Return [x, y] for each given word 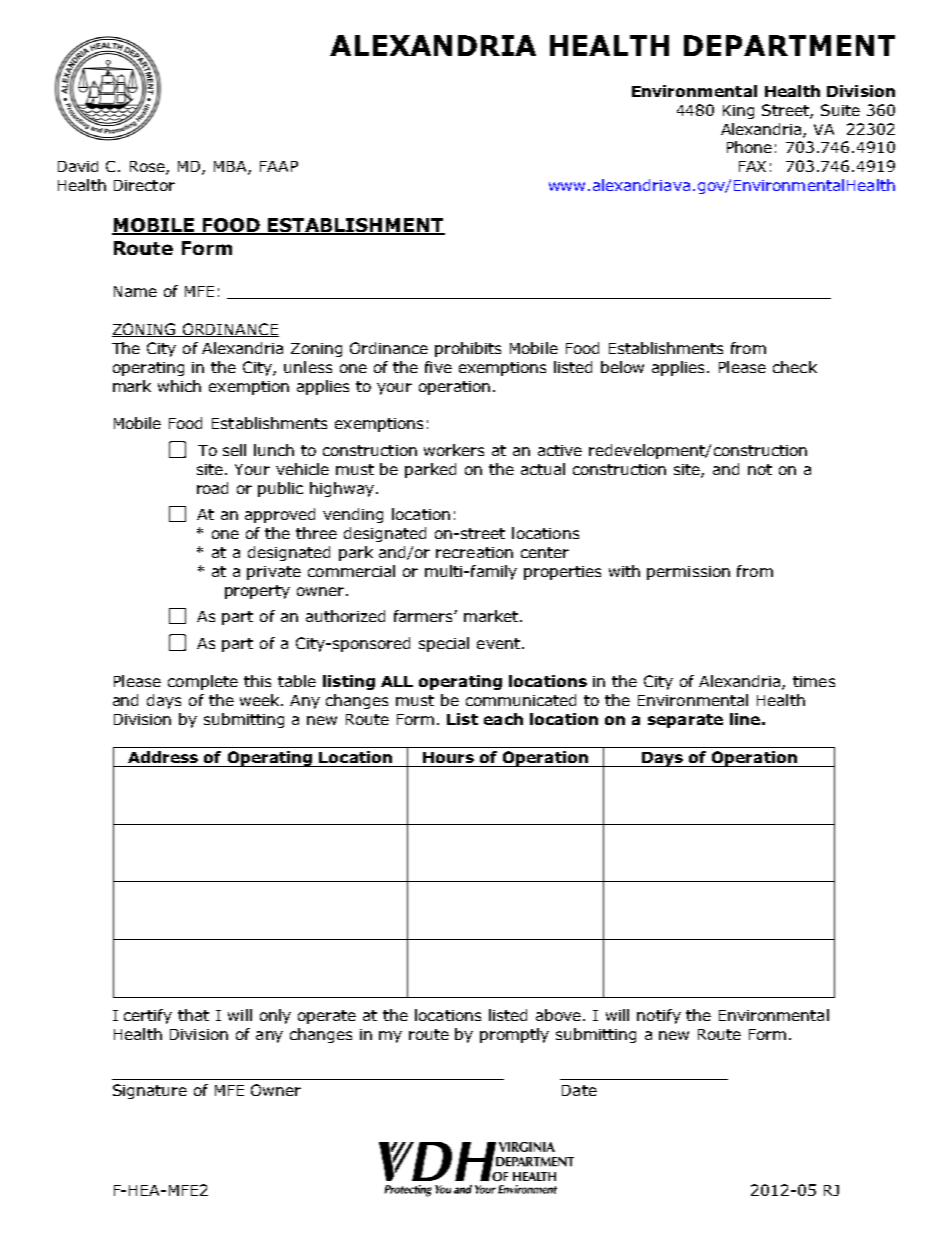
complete [203, 682]
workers [454, 450]
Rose [148, 168]
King [738, 112]
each [503, 719]
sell [234, 450]
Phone [749, 147]
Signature [150, 1091]
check [795, 367]
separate [685, 721]
